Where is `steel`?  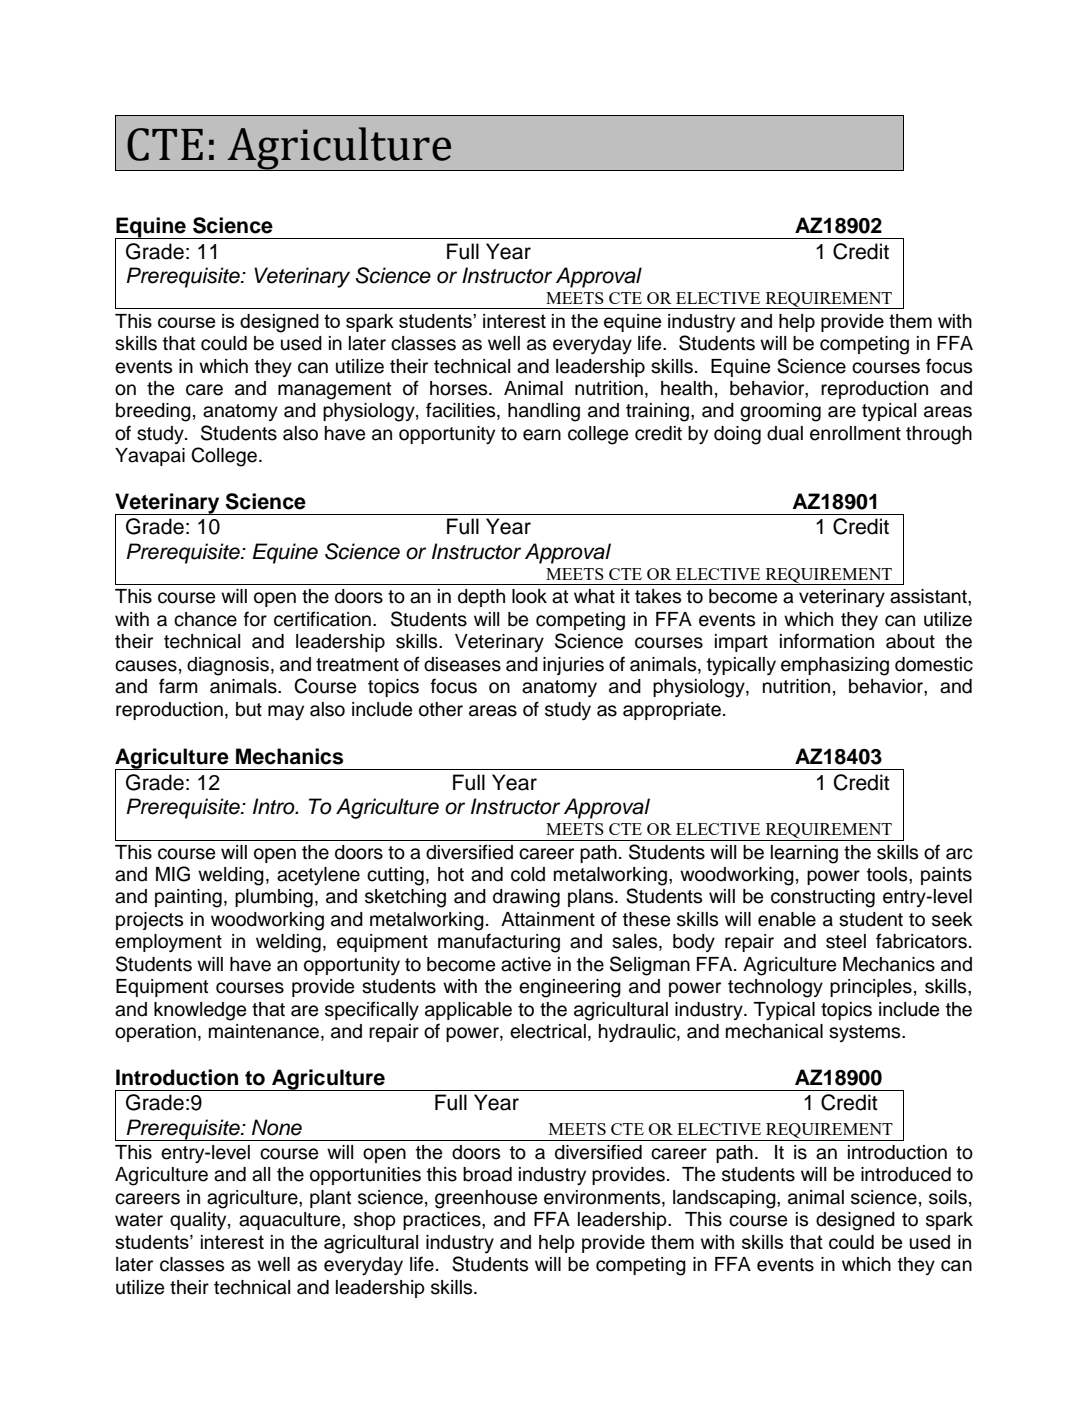 steel is located at coordinates (846, 941).
